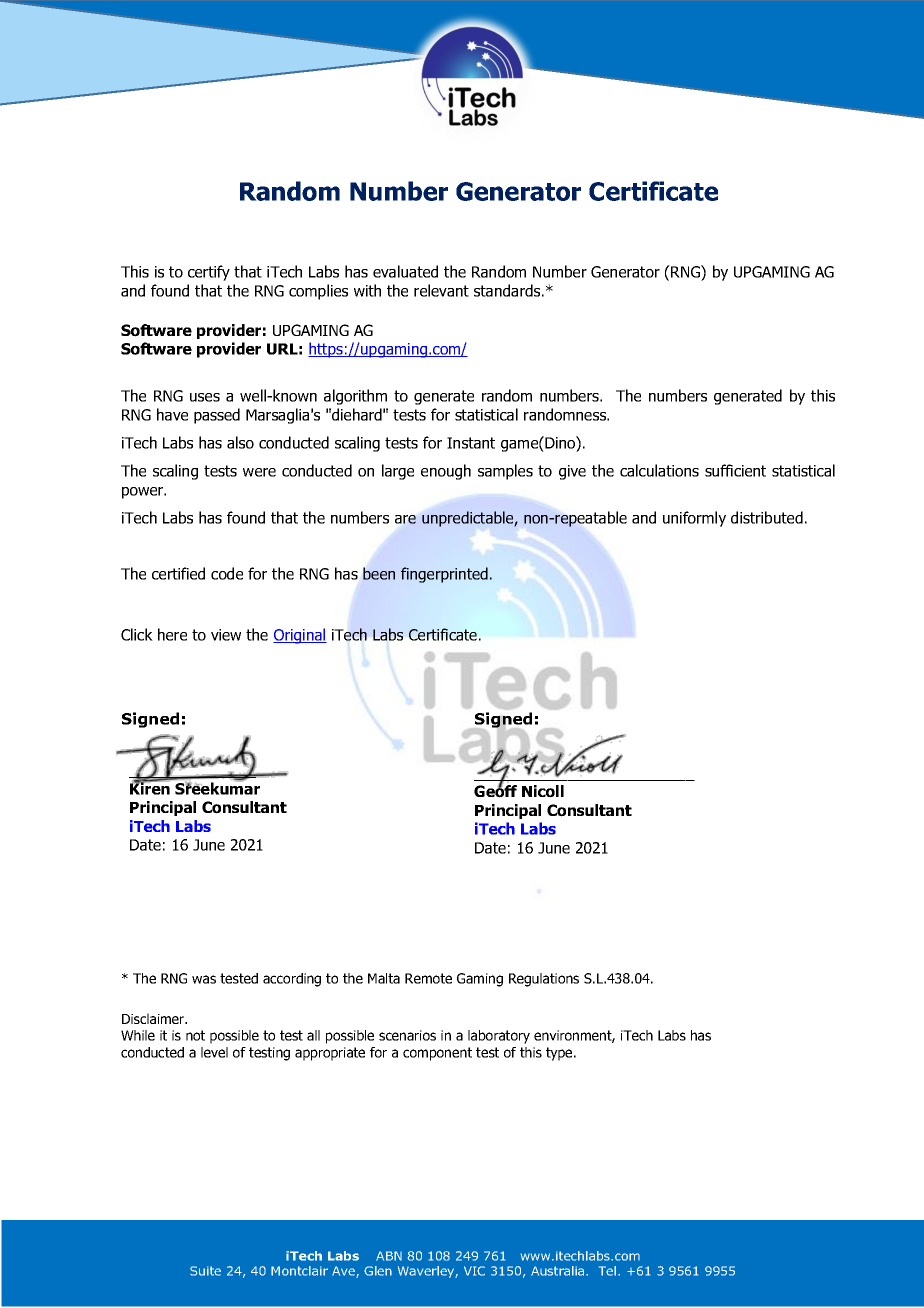  I want to click on Regulations, so click(544, 980).
